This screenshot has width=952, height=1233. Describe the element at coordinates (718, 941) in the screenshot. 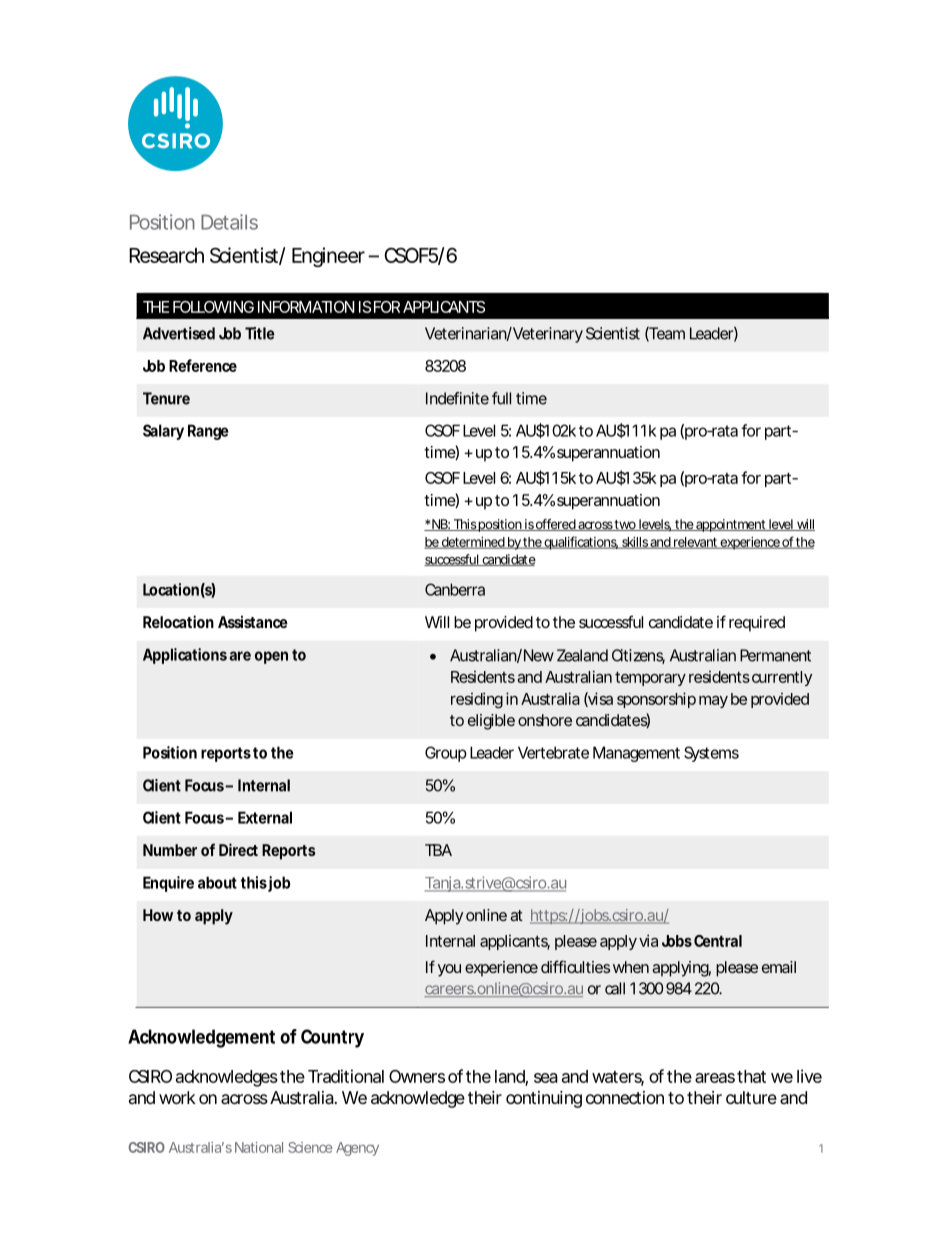

I see `Central` at that location.
